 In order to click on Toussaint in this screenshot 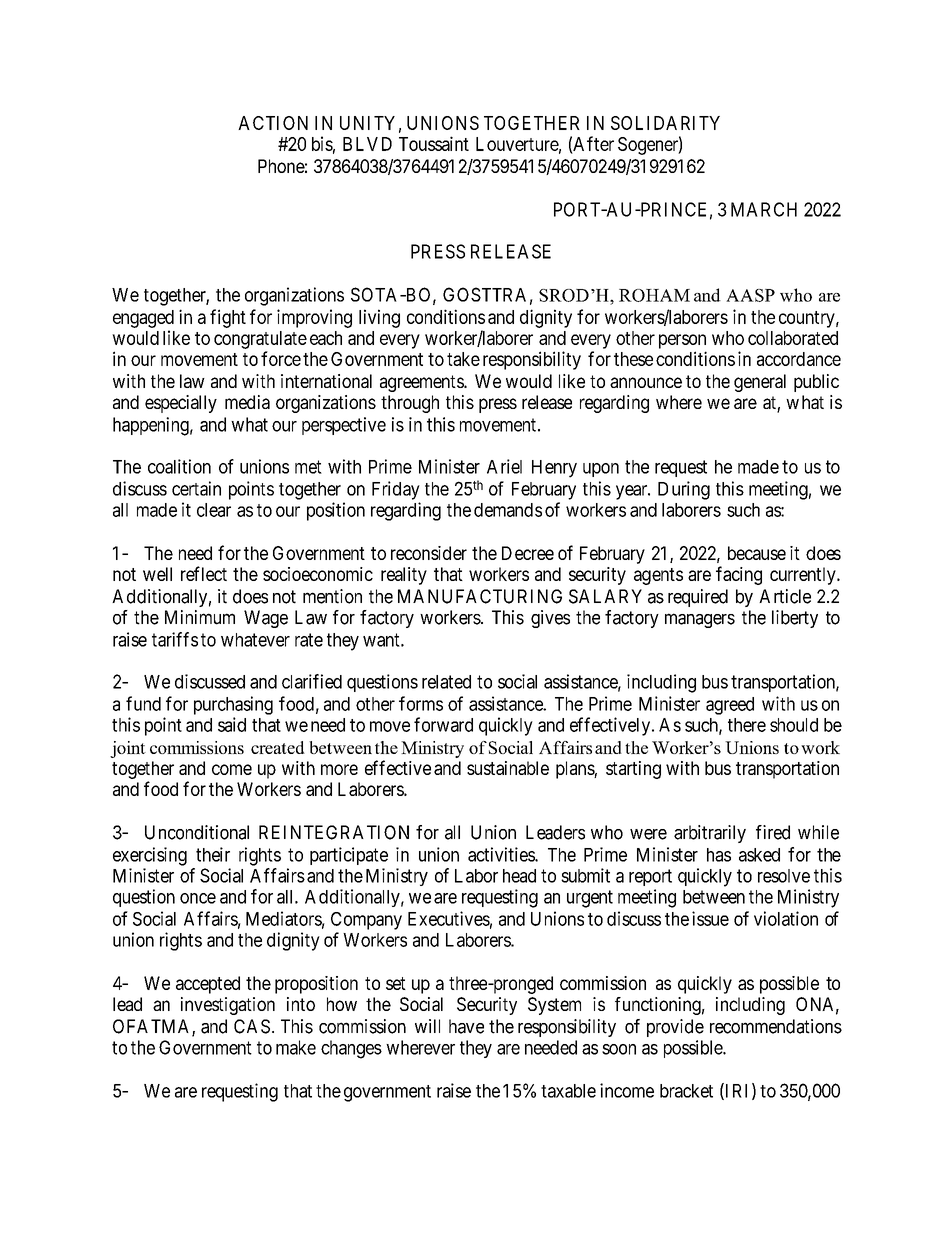, I will do `click(434, 143)`.
